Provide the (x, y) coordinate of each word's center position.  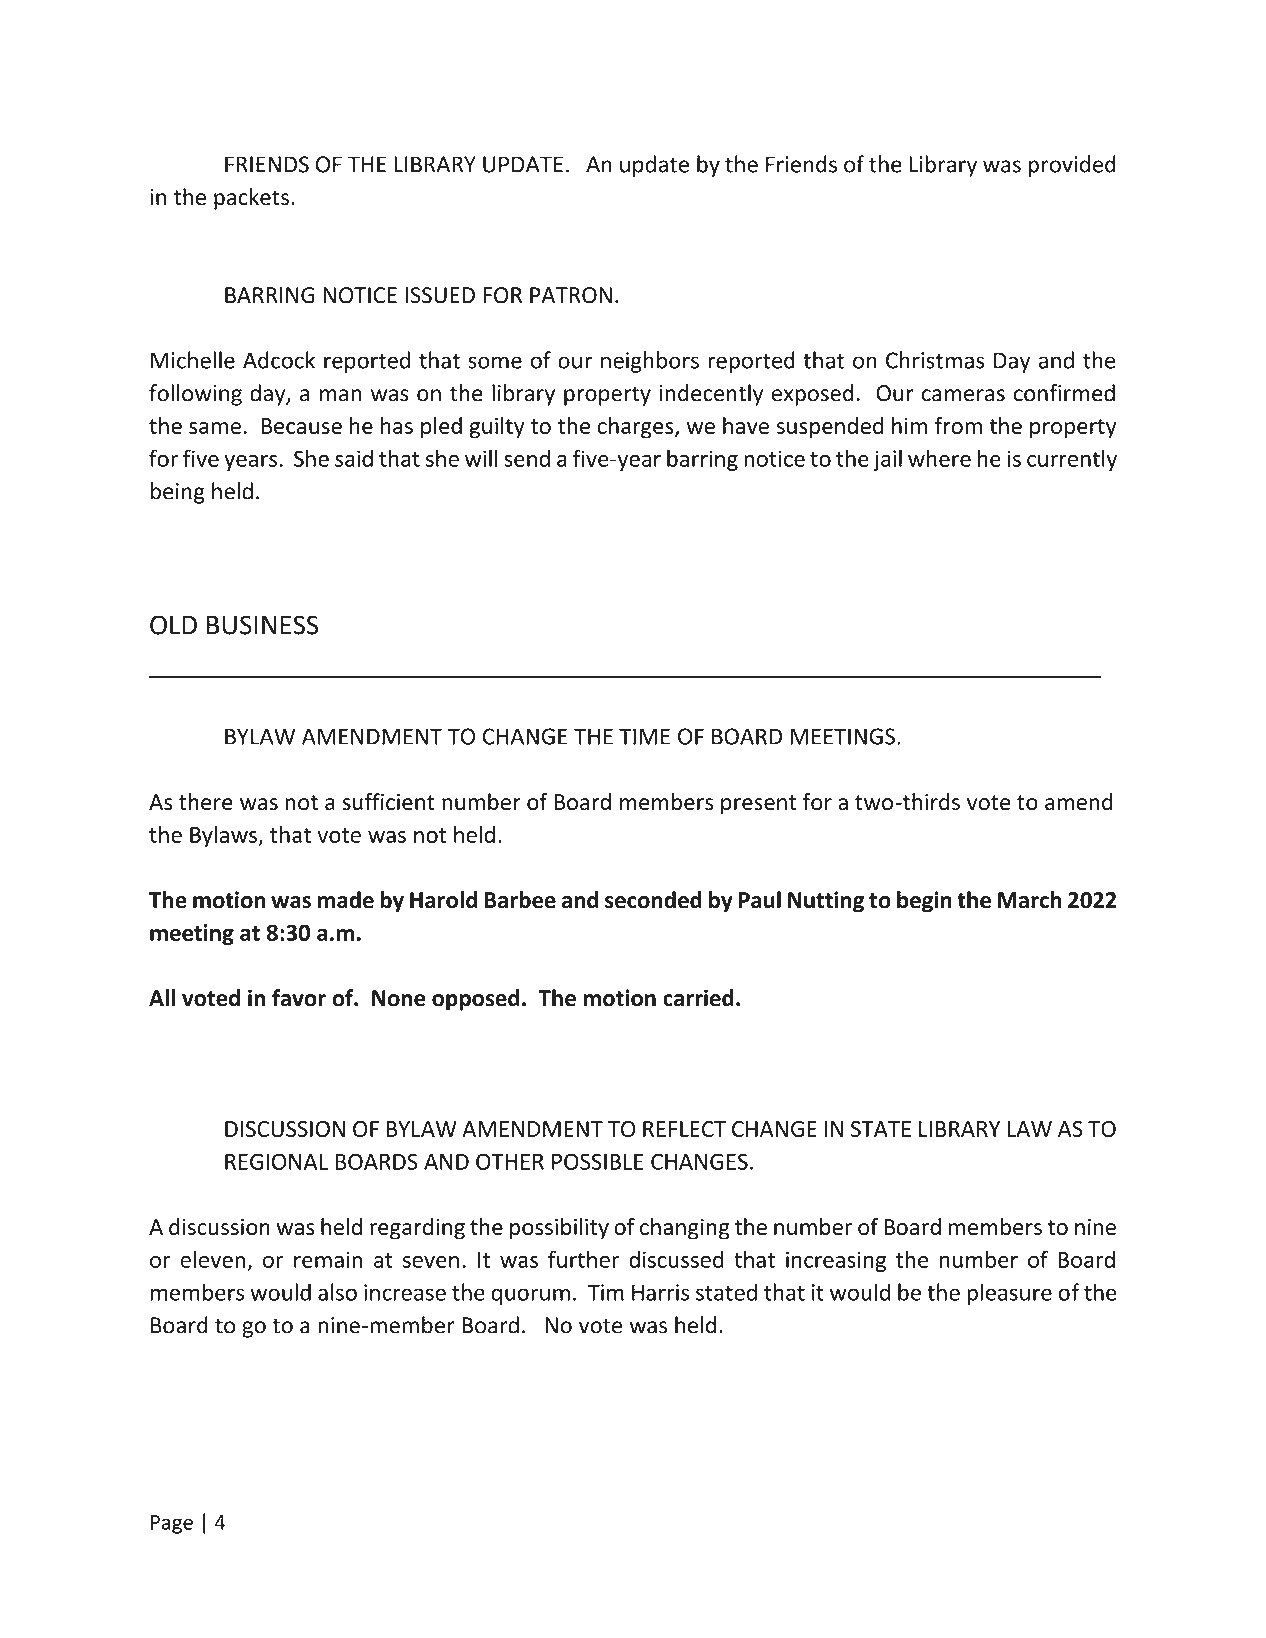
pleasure (1009, 1294)
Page (172, 1524)
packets (251, 199)
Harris (660, 1292)
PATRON (571, 295)
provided (1072, 166)
